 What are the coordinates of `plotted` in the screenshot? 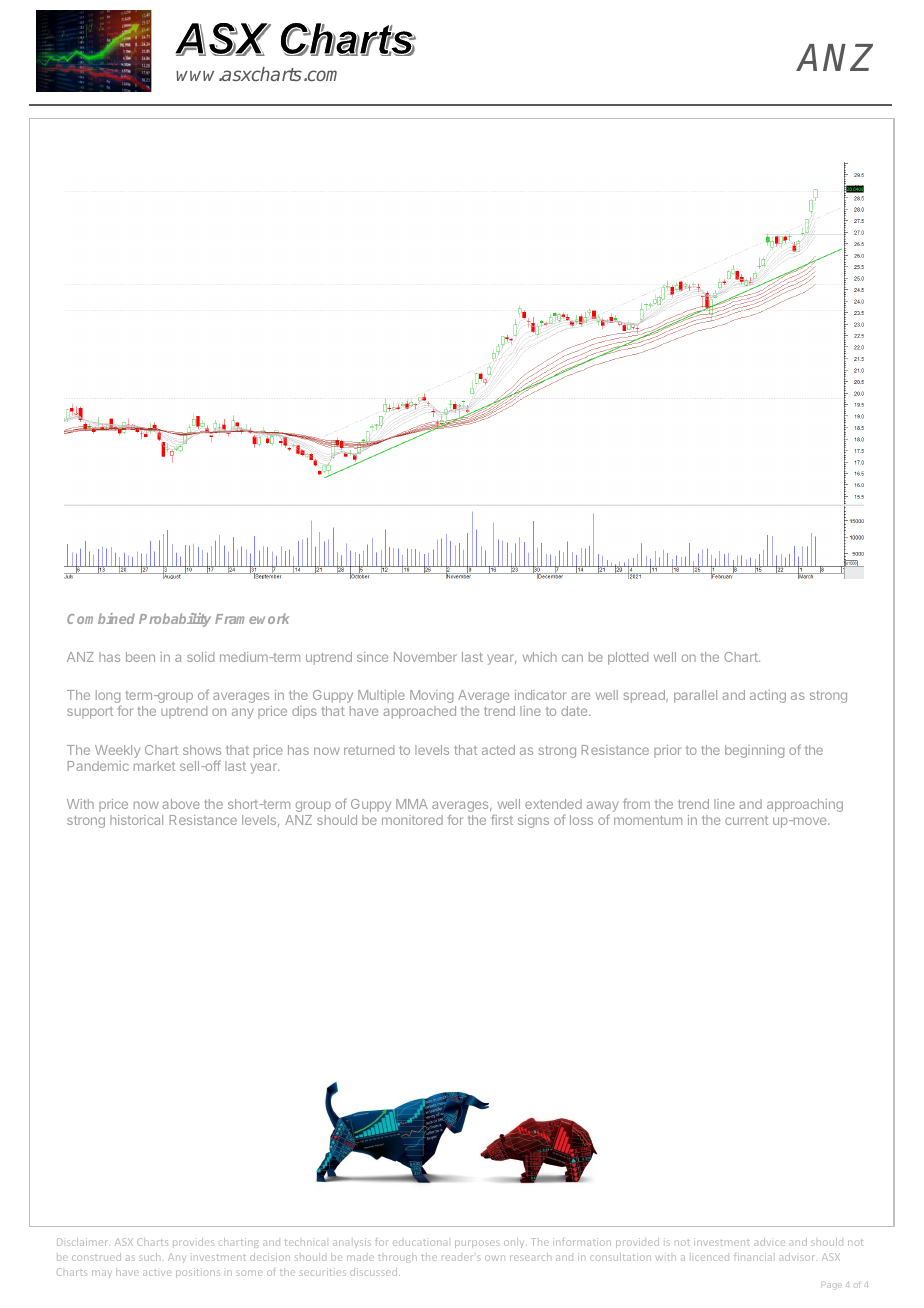 It's located at (628, 658).
